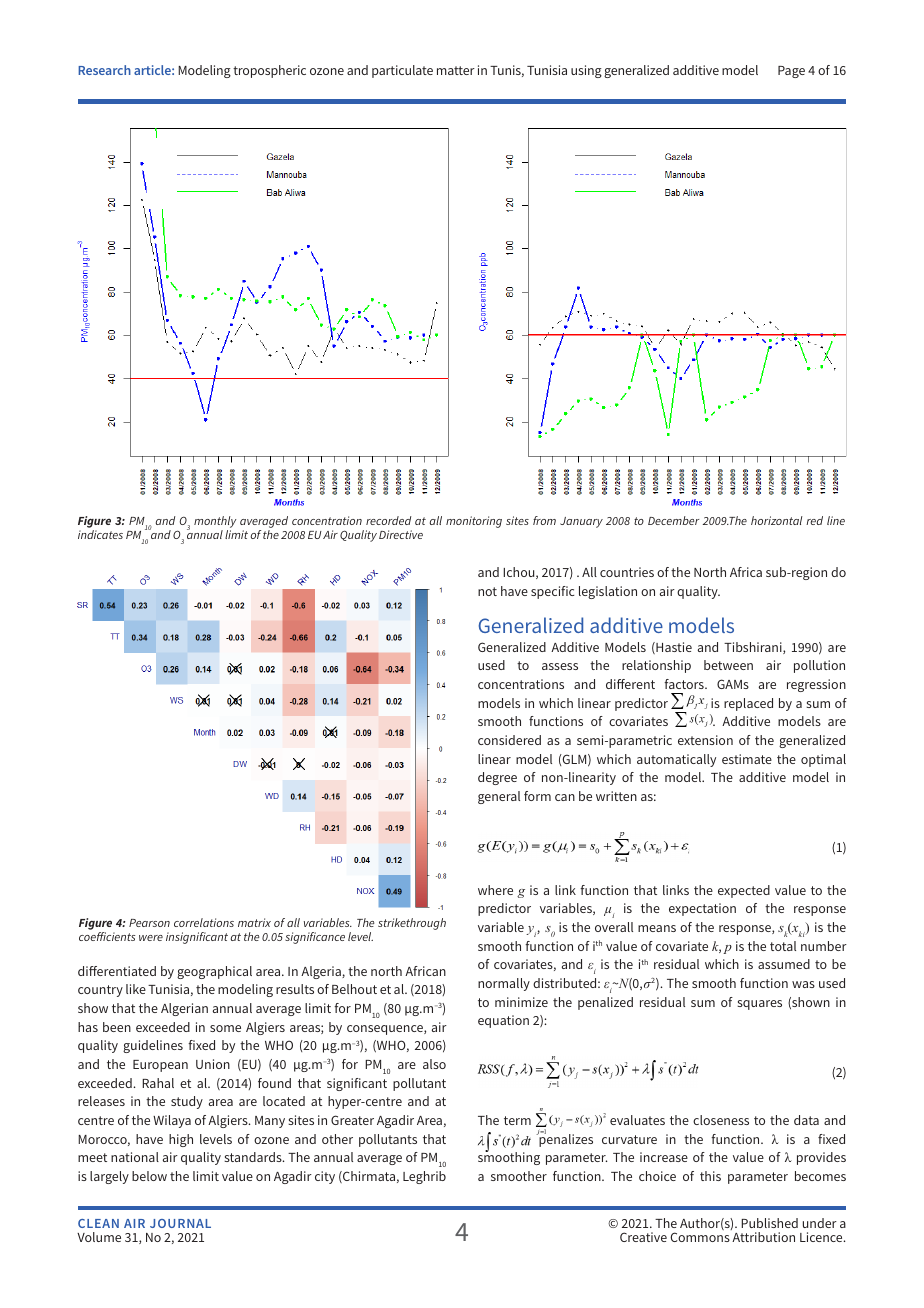  Describe the element at coordinates (791, 72) in the screenshot. I see `Page` at that location.
